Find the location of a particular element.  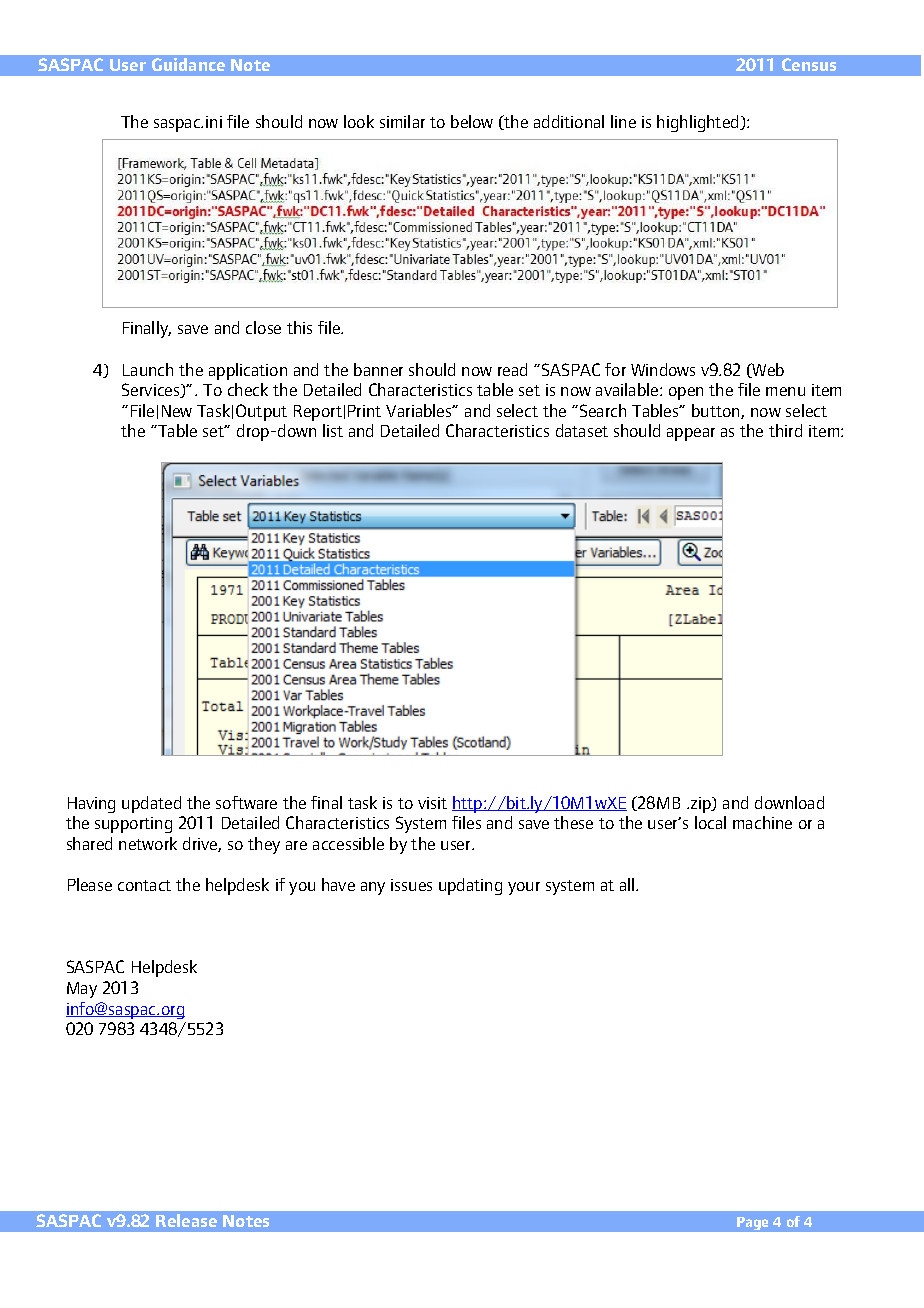

Guidance is located at coordinates (188, 64).
